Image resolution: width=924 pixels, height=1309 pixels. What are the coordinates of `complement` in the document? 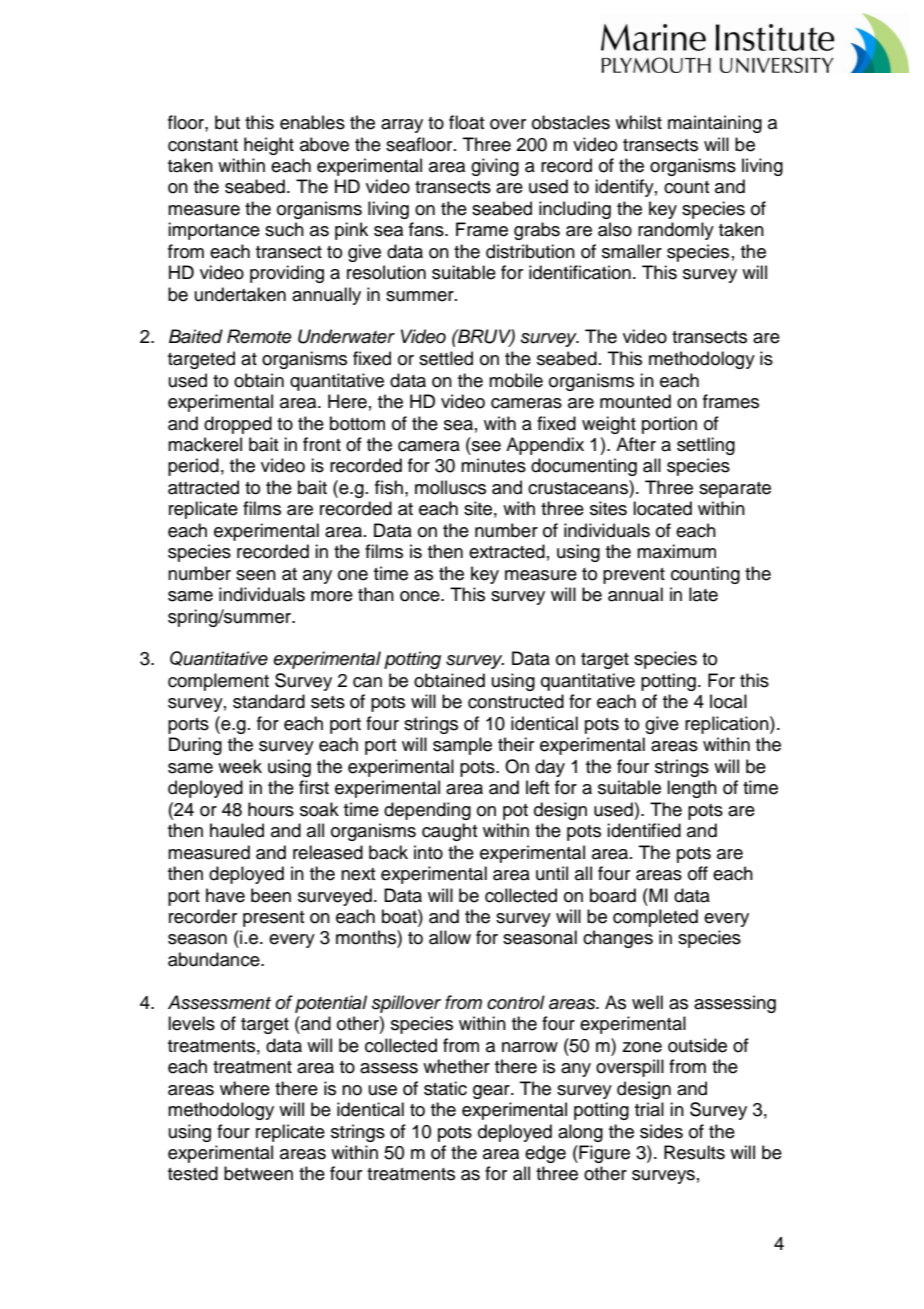 It's located at (218, 682).
